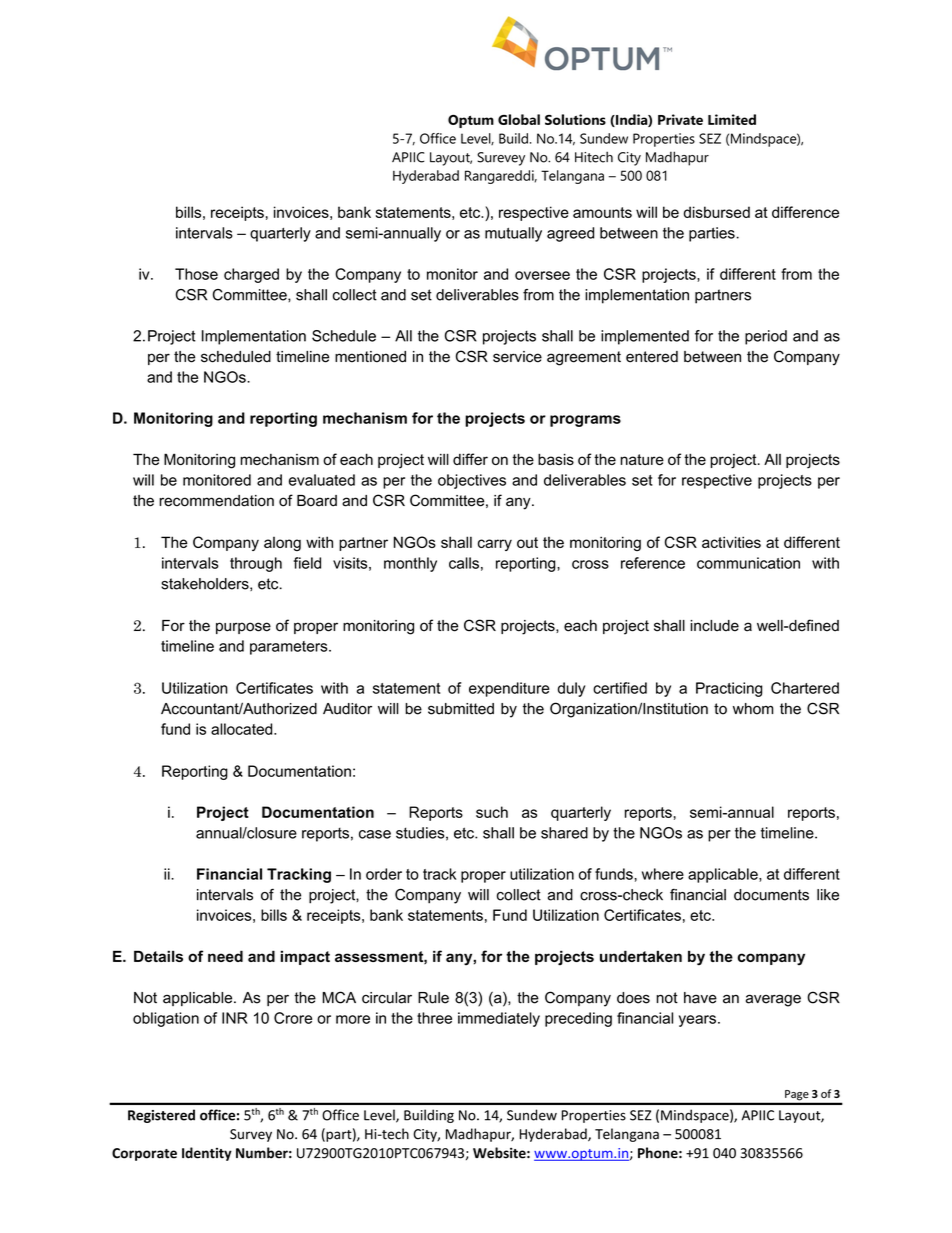 This screenshot has height=1233, width=952. I want to click on Global, so click(519, 119).
